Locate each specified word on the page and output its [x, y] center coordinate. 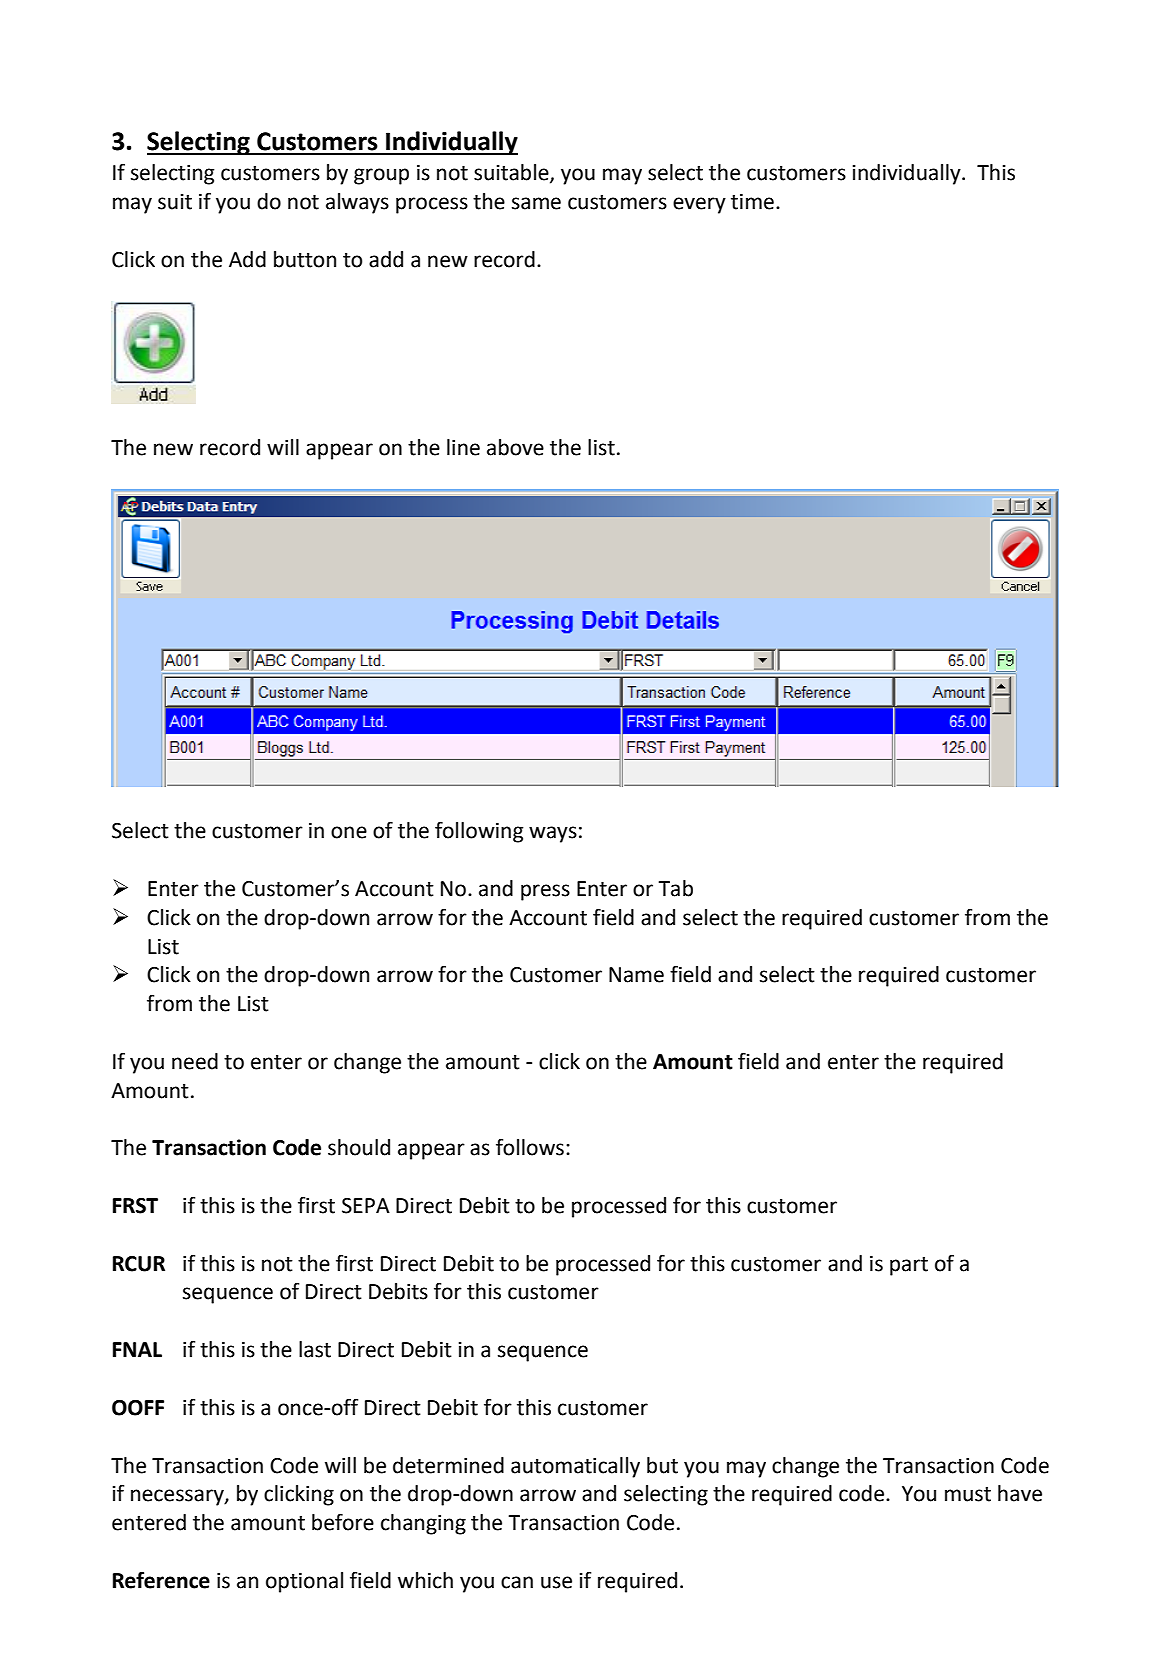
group [381, 176]
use [556, 1582]
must [968, 1494]
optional [304, 1582]
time [752, 202]
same [536, 203]
